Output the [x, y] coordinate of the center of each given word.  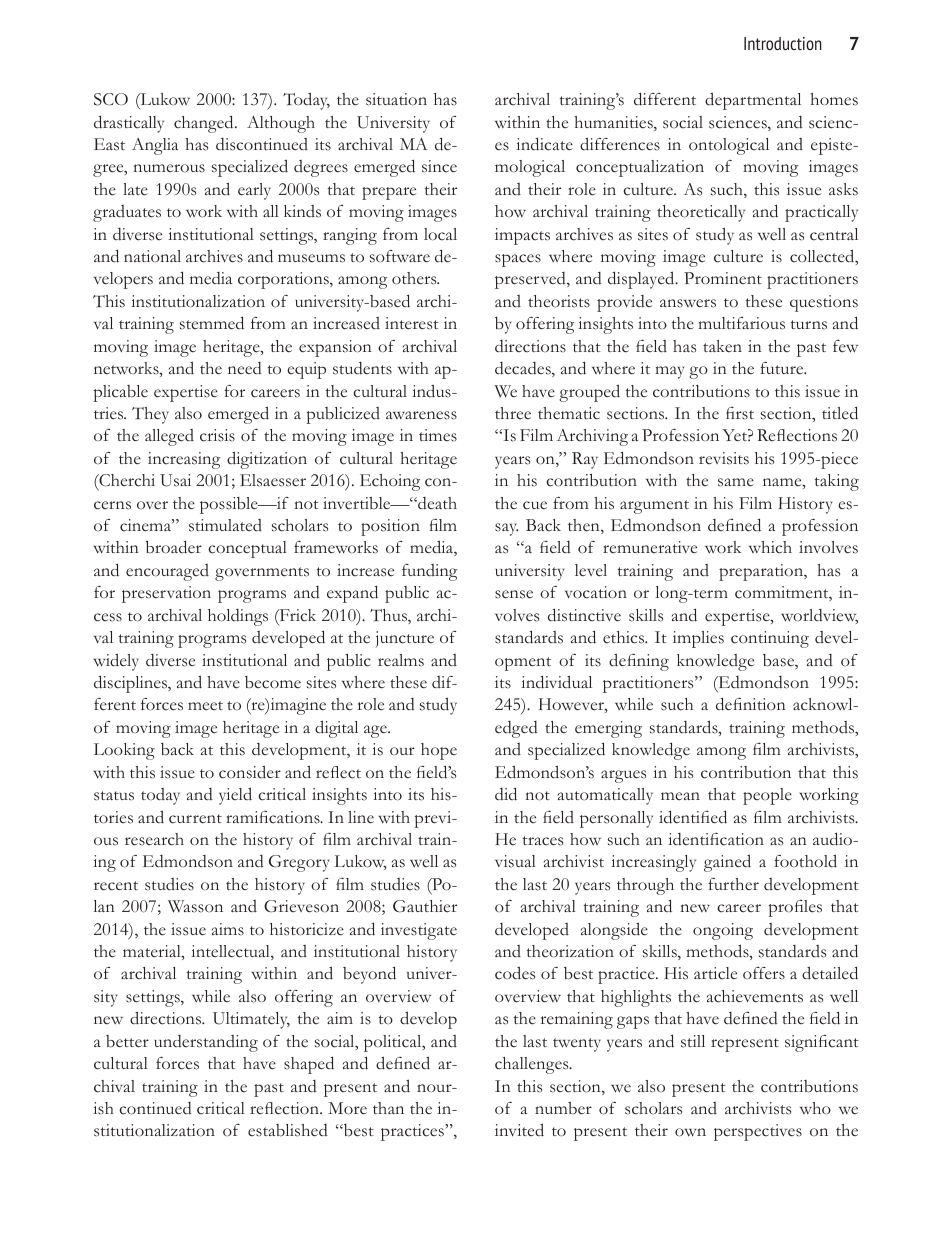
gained [727, 863]
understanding [206, 1043]
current [195, 819]
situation [396, 99]
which [770, 547]
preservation [166, 594]
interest [412, 323]
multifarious [741, 323]
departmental [753, 101]
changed [205, 124]
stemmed [212, 323]
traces [543, 841]
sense [514, 594]
